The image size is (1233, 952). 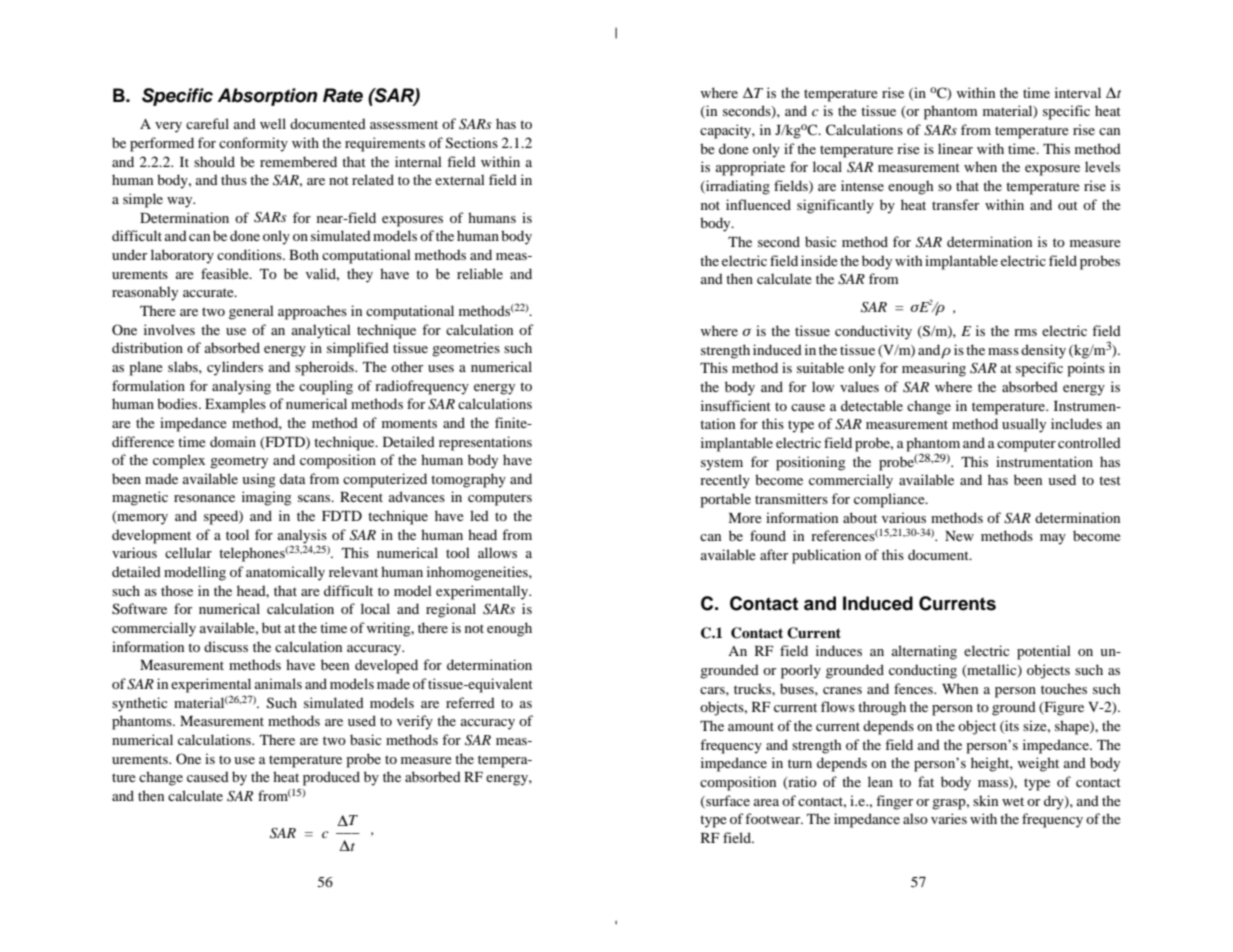 What do you see at coordinates (727, 801) in the page?
I see `surface` at bounding box center [727, 801].
